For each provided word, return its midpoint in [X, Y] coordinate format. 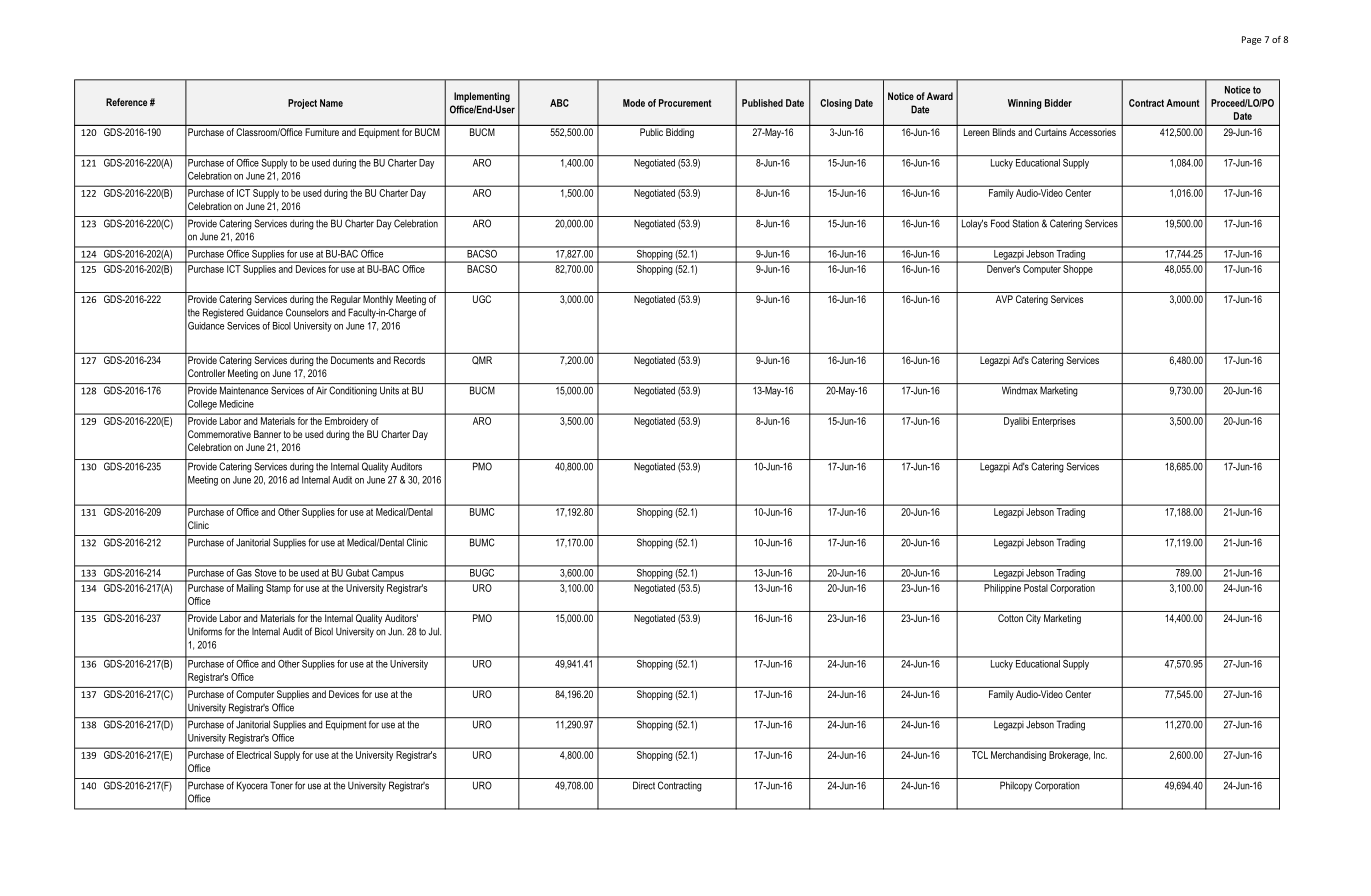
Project [302, 104]
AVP [1004, 299]
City [1033, 619]
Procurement [685, 103]
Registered [223, 313]
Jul [434, 631]
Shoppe [1077, 270]
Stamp [278, 587]
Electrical [254, 755]
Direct [644, 785]
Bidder [1058, 103]
